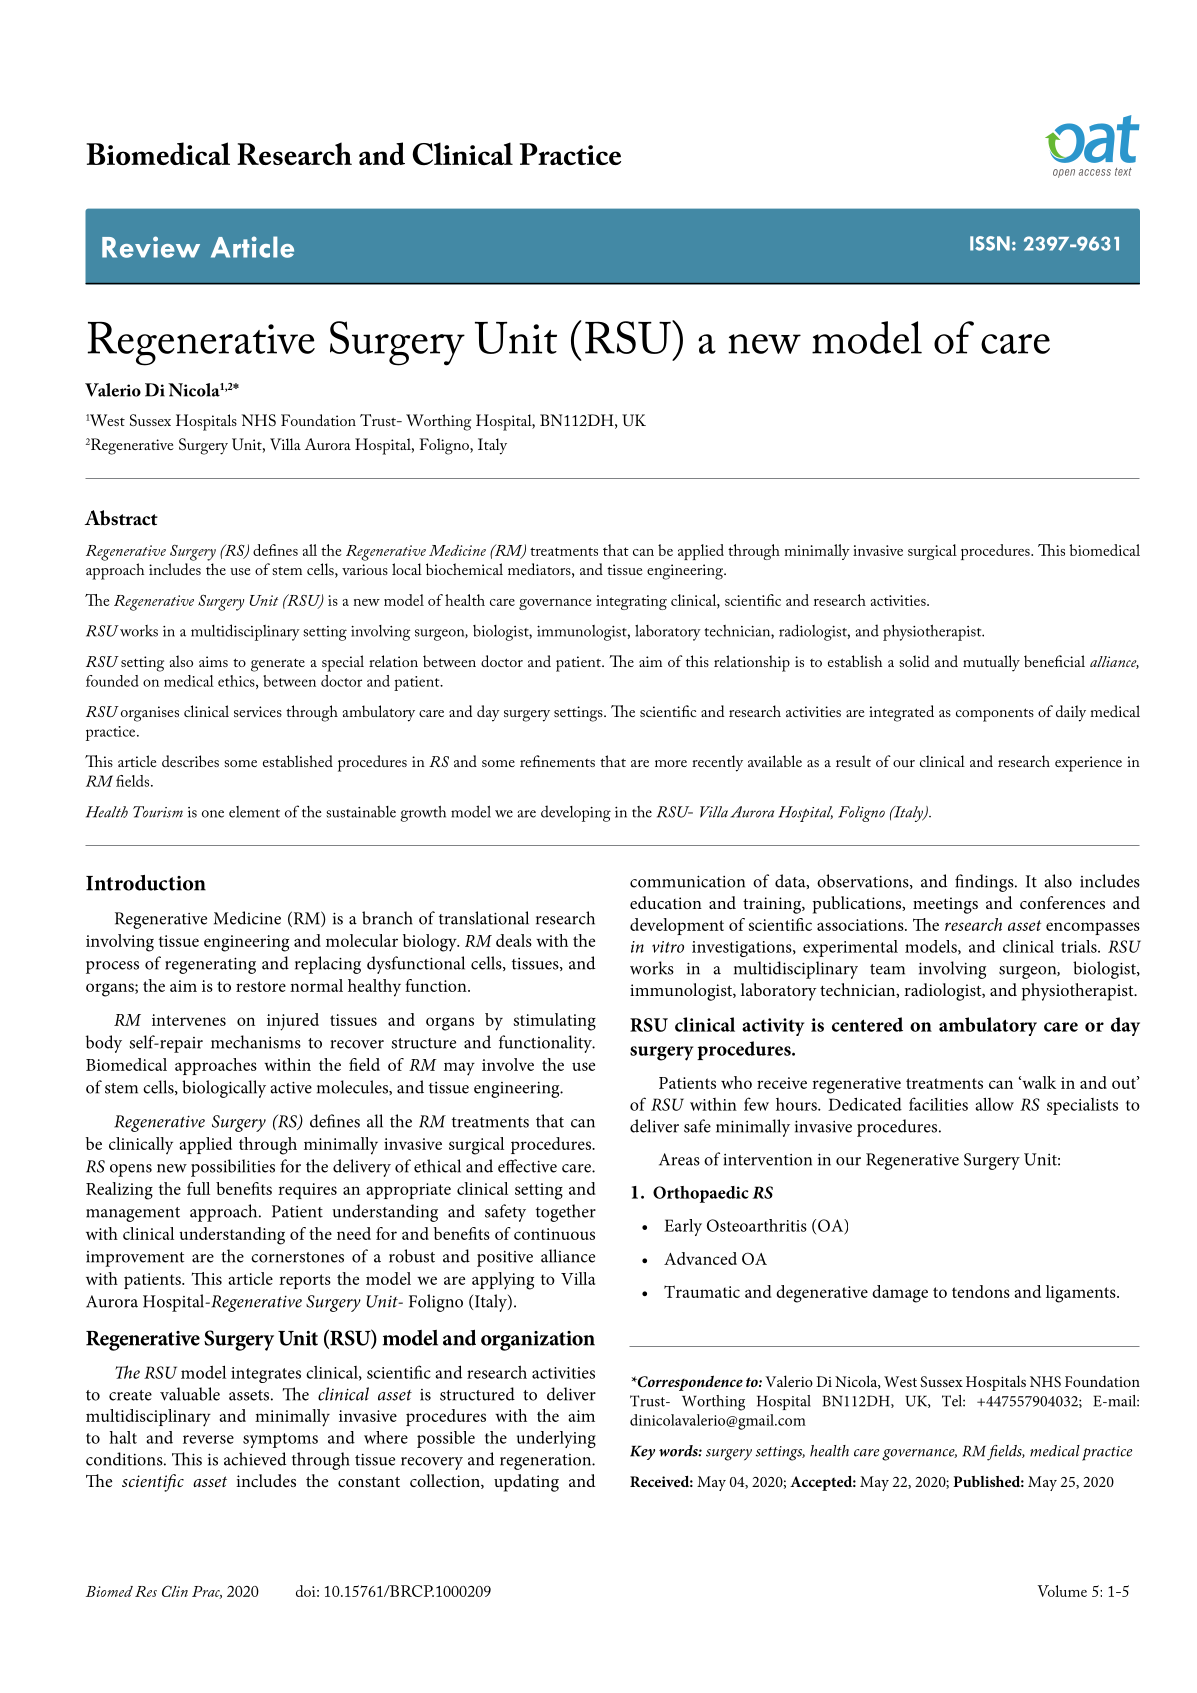 The height and width of the image is (1693, 1197). I want to click on meetings, so click(945, 905).
